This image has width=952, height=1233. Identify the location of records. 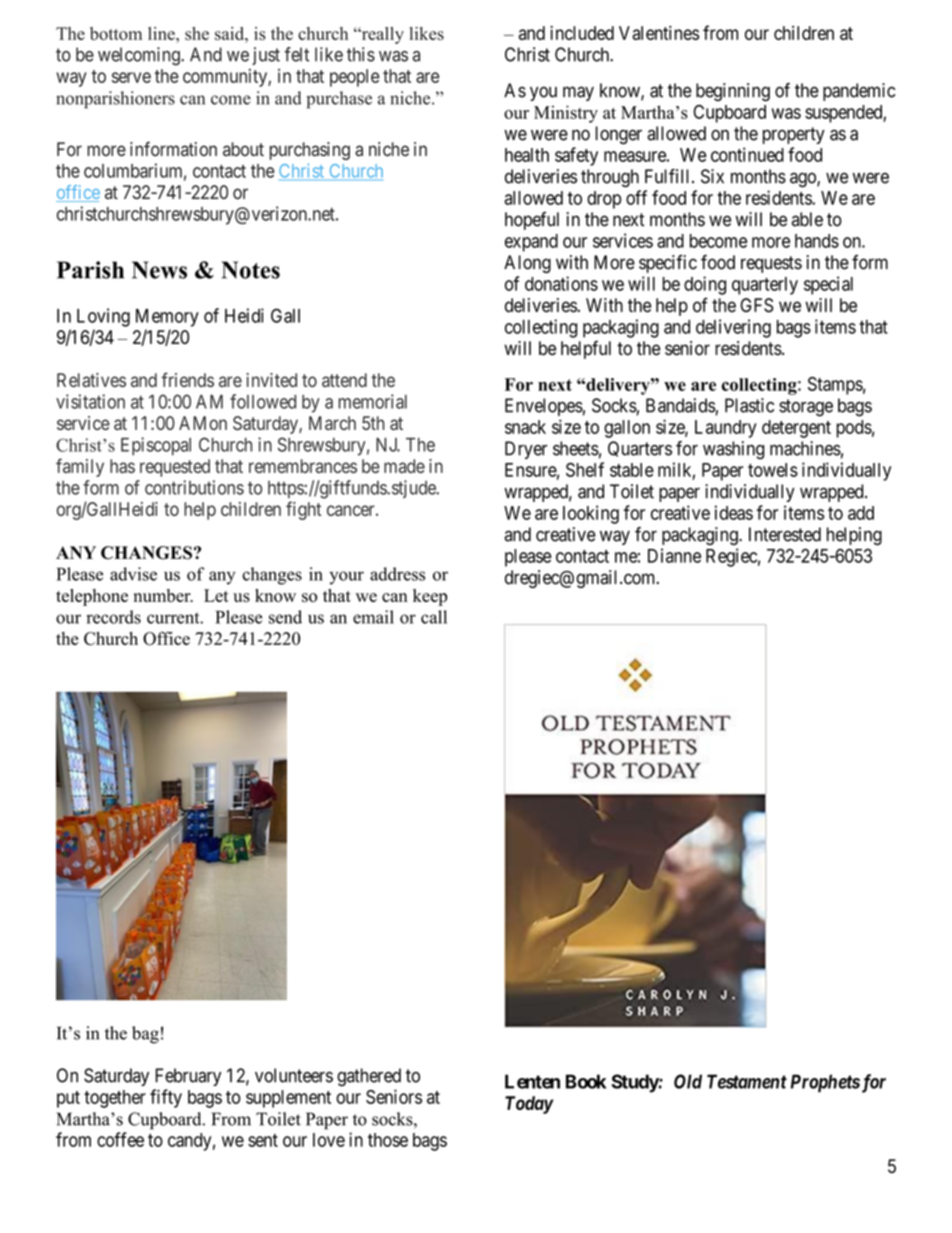
(113, 617).
